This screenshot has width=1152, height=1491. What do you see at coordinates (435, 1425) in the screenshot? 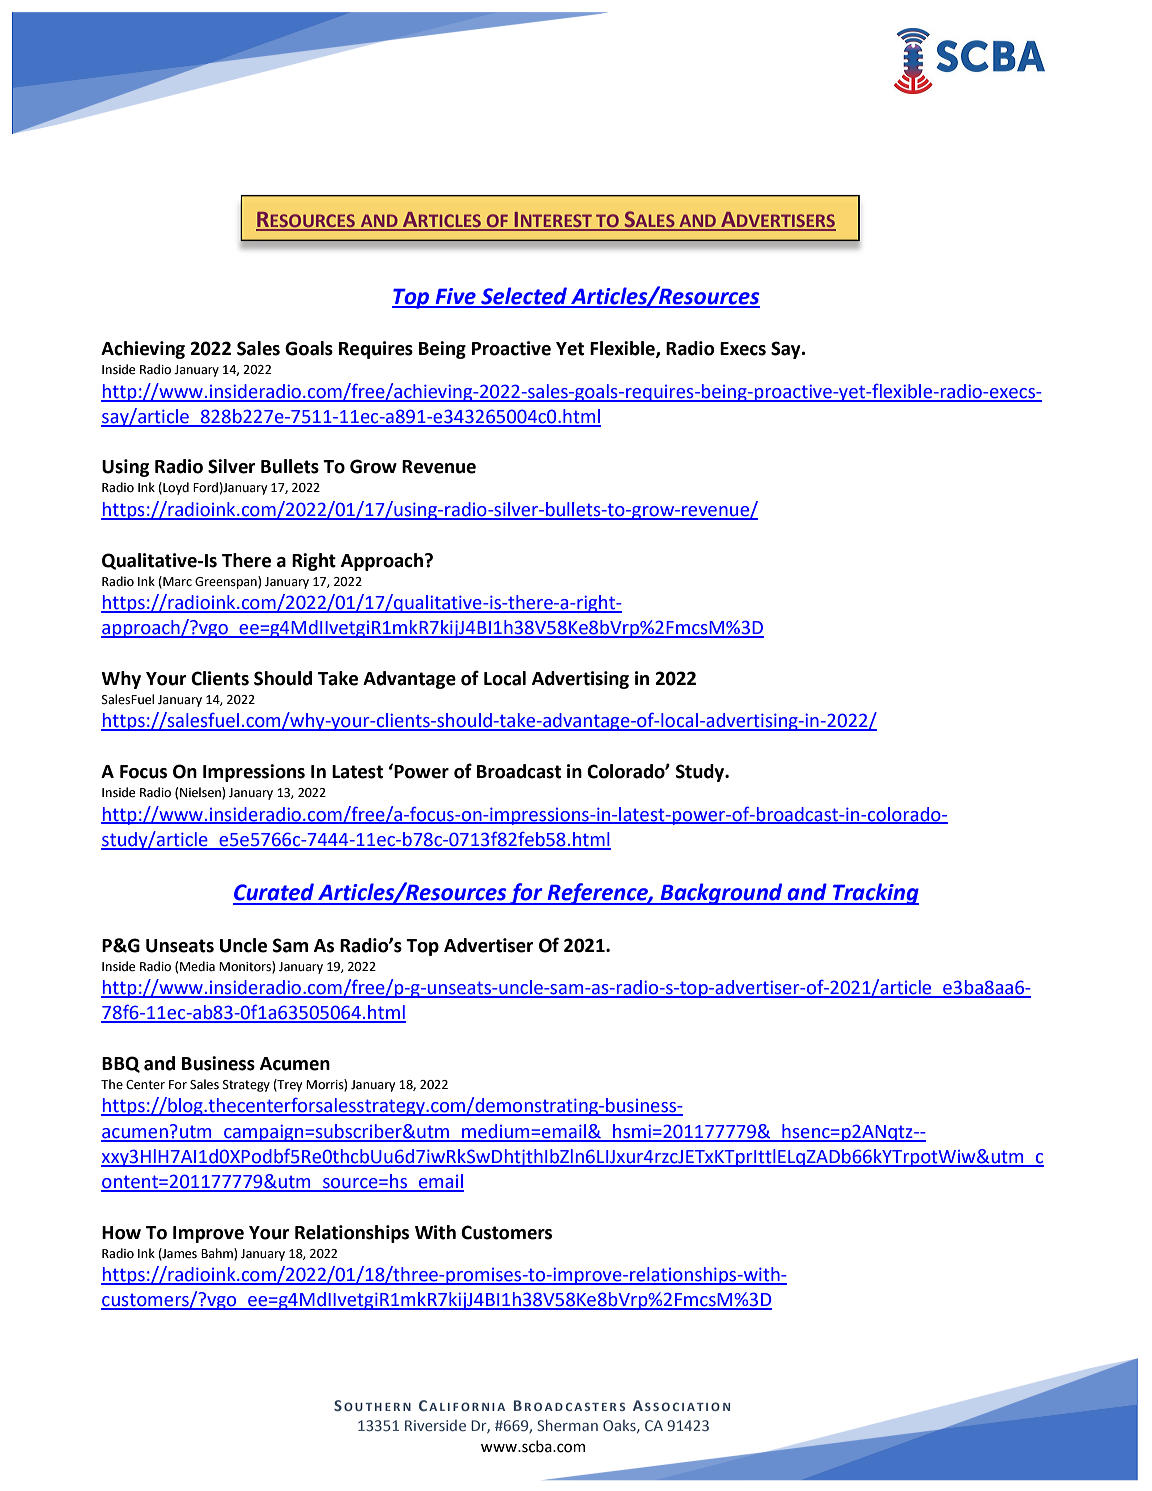
I see `Riverside` at bounding box center [435, 1425].
